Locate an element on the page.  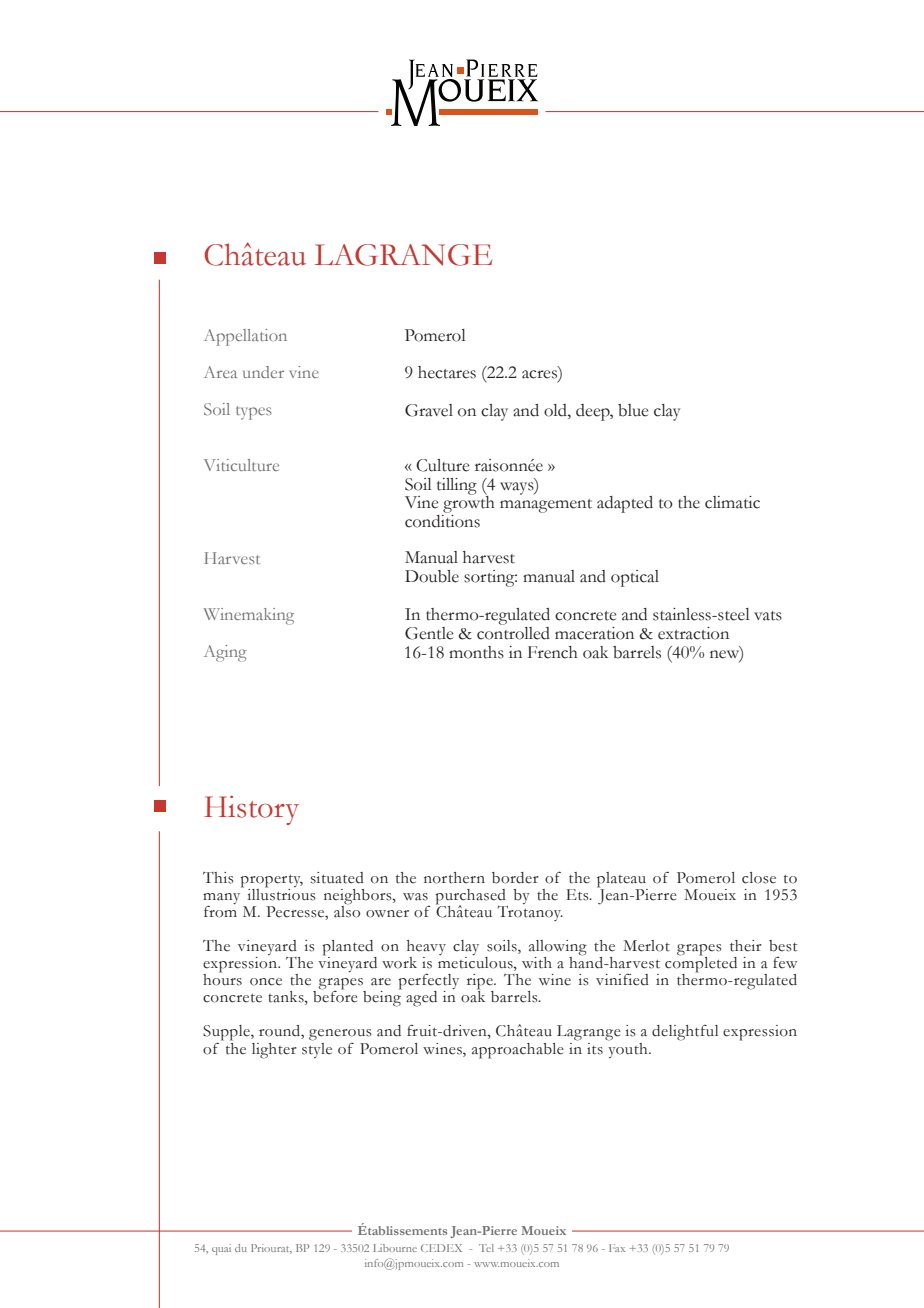
Aging is located at coordinates (225, 653).
